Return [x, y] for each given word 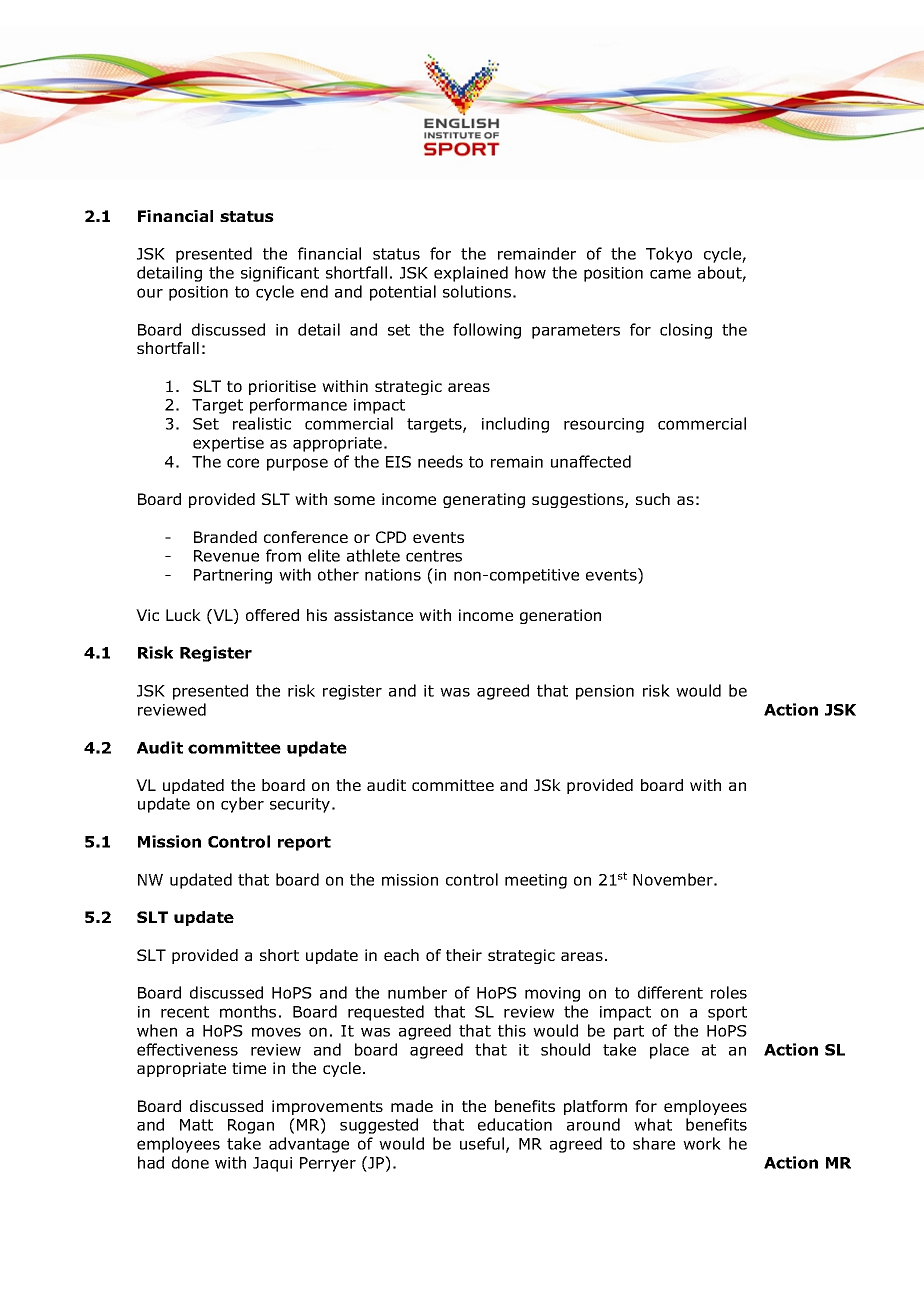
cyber [242, 805]
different [670, 992]
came [670, 274]
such [653, 499]
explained [471, 274]
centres [434, 556]
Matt [196, 1125]
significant [280, 274]
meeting [536, 881]
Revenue [226, 556]
